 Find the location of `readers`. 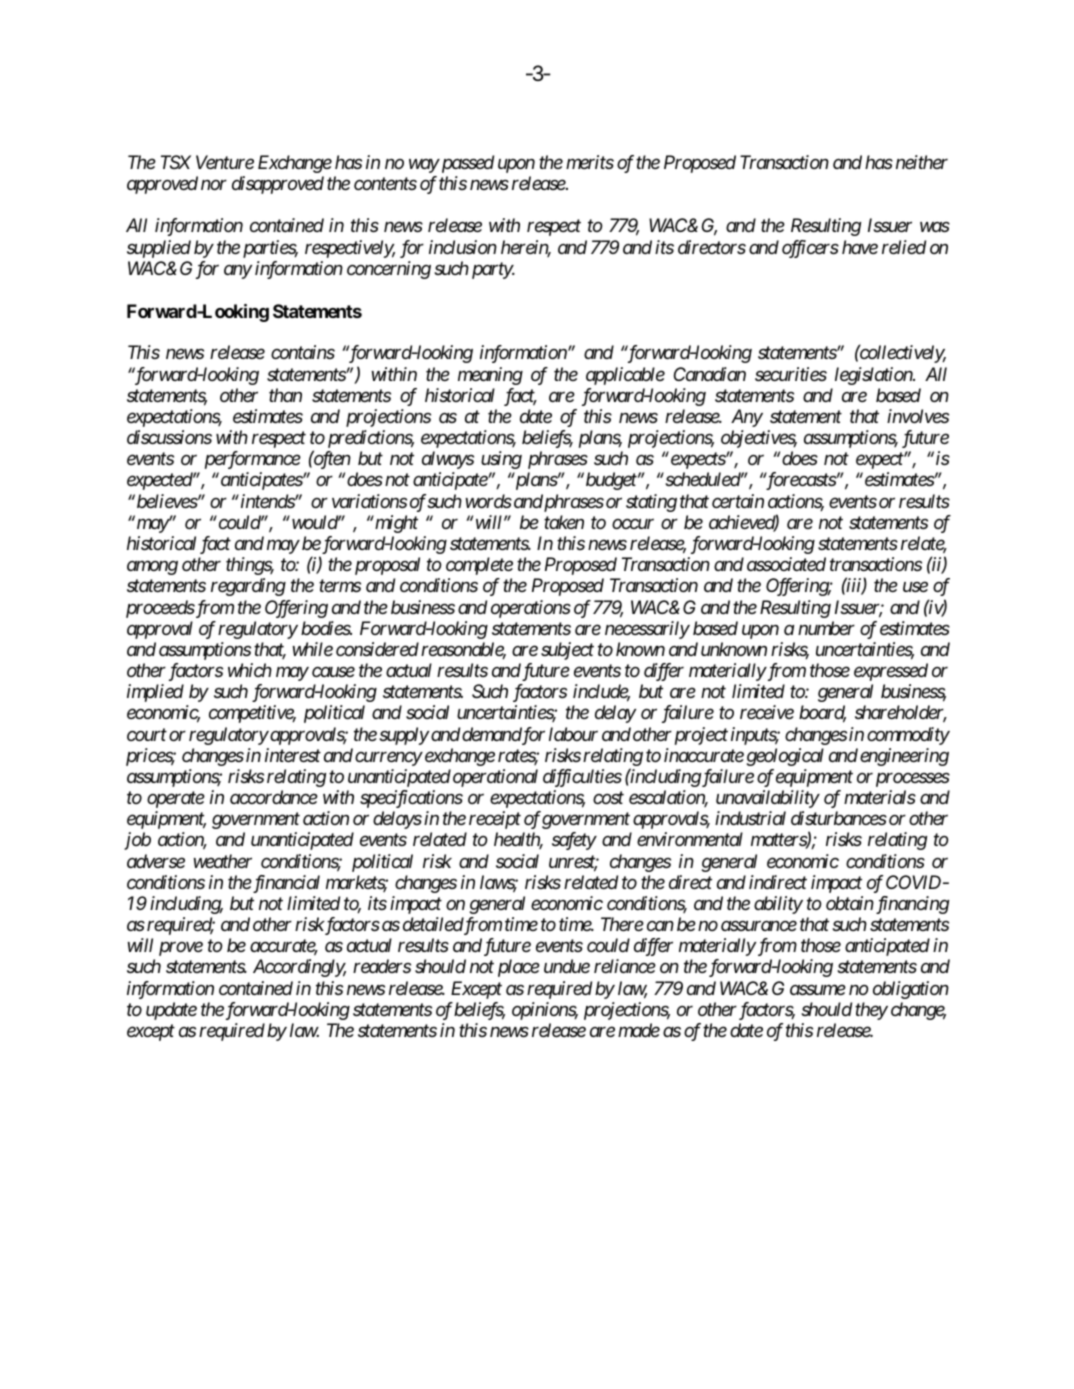

readers is located at coordinates (382, 966).
